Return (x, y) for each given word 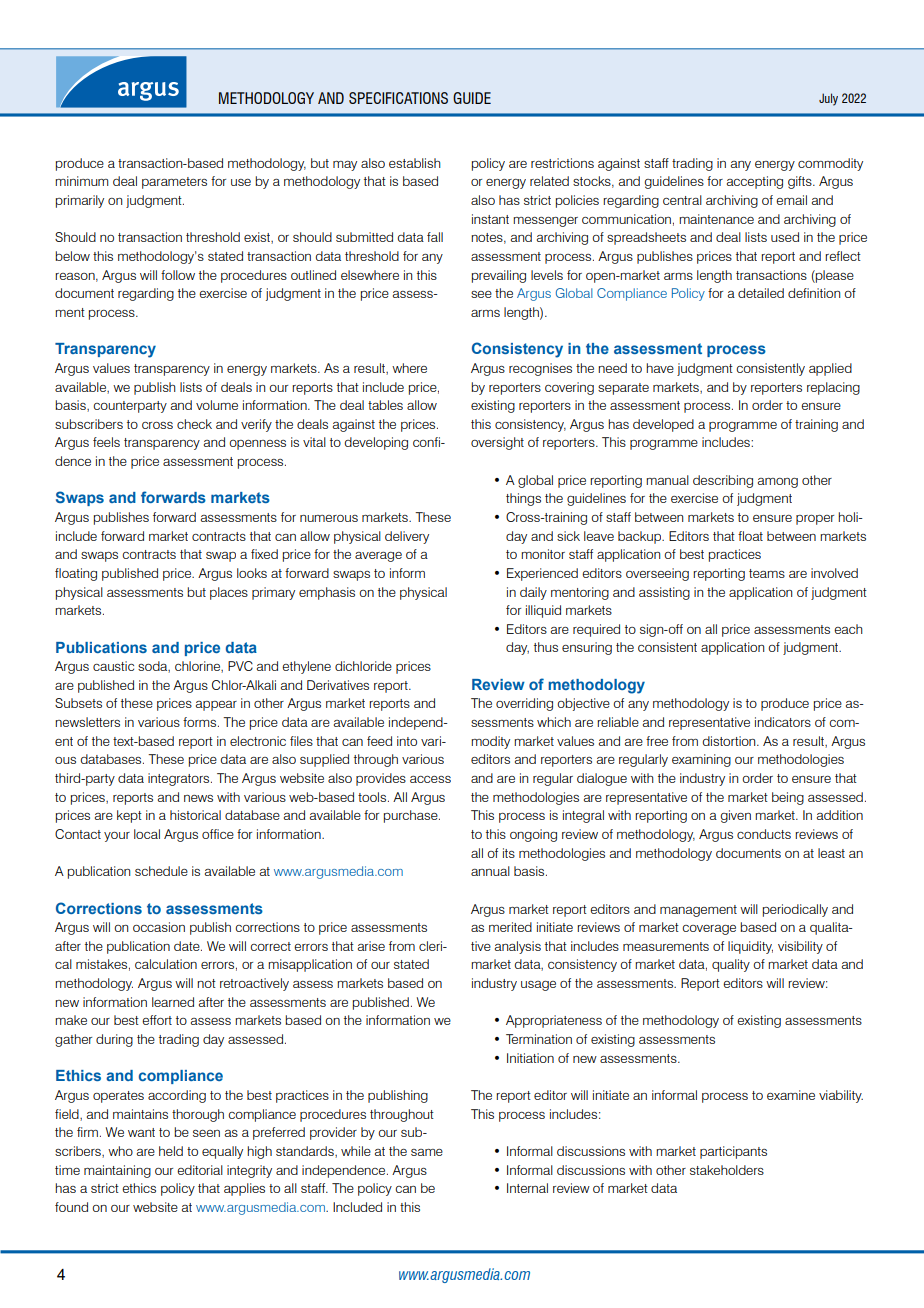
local (147, 834)
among (778, 483)
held (171, 1151)
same (427, 1152)
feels (106, 442)
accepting (755, 182)
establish (415, 163)
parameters (174, 183)
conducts (764, 834)
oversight (497, 443)
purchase (412, 816)
